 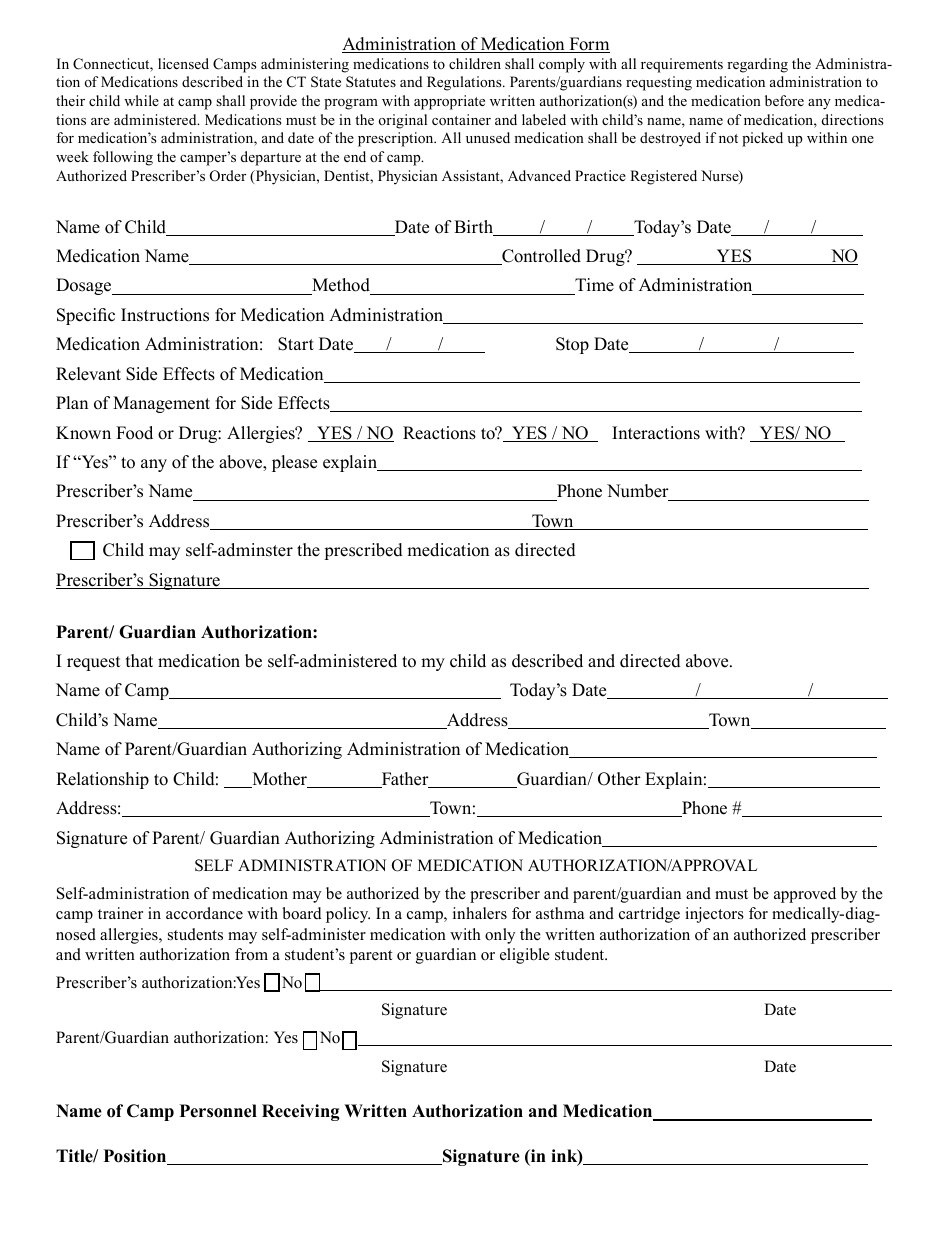 What do you see at coordinates (449, 102) in the document?
I see `appropriate` at bounding box center [449, 102].
